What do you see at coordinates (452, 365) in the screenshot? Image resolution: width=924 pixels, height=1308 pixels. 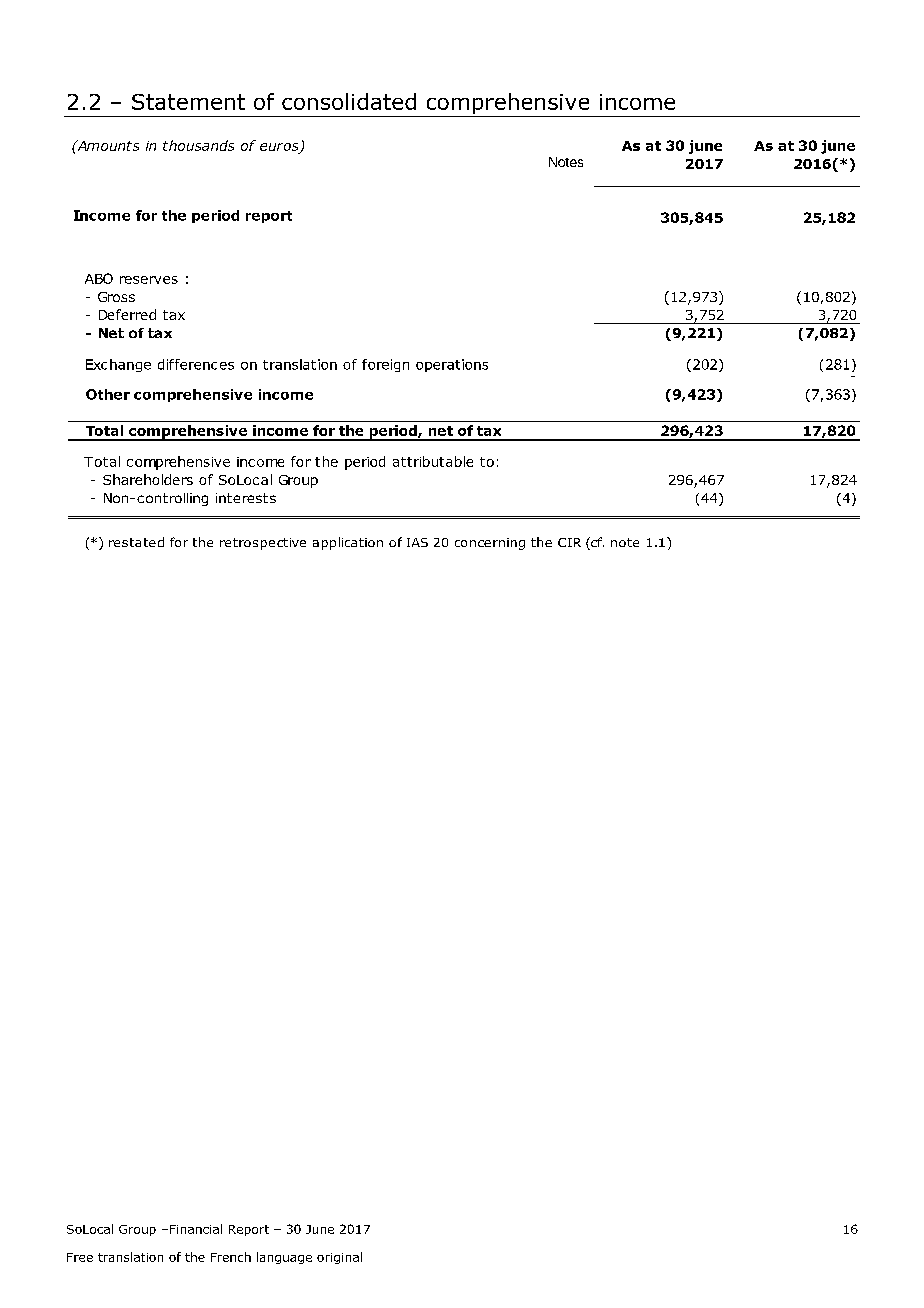 I see `operations` at bounding box center [452, 365].
